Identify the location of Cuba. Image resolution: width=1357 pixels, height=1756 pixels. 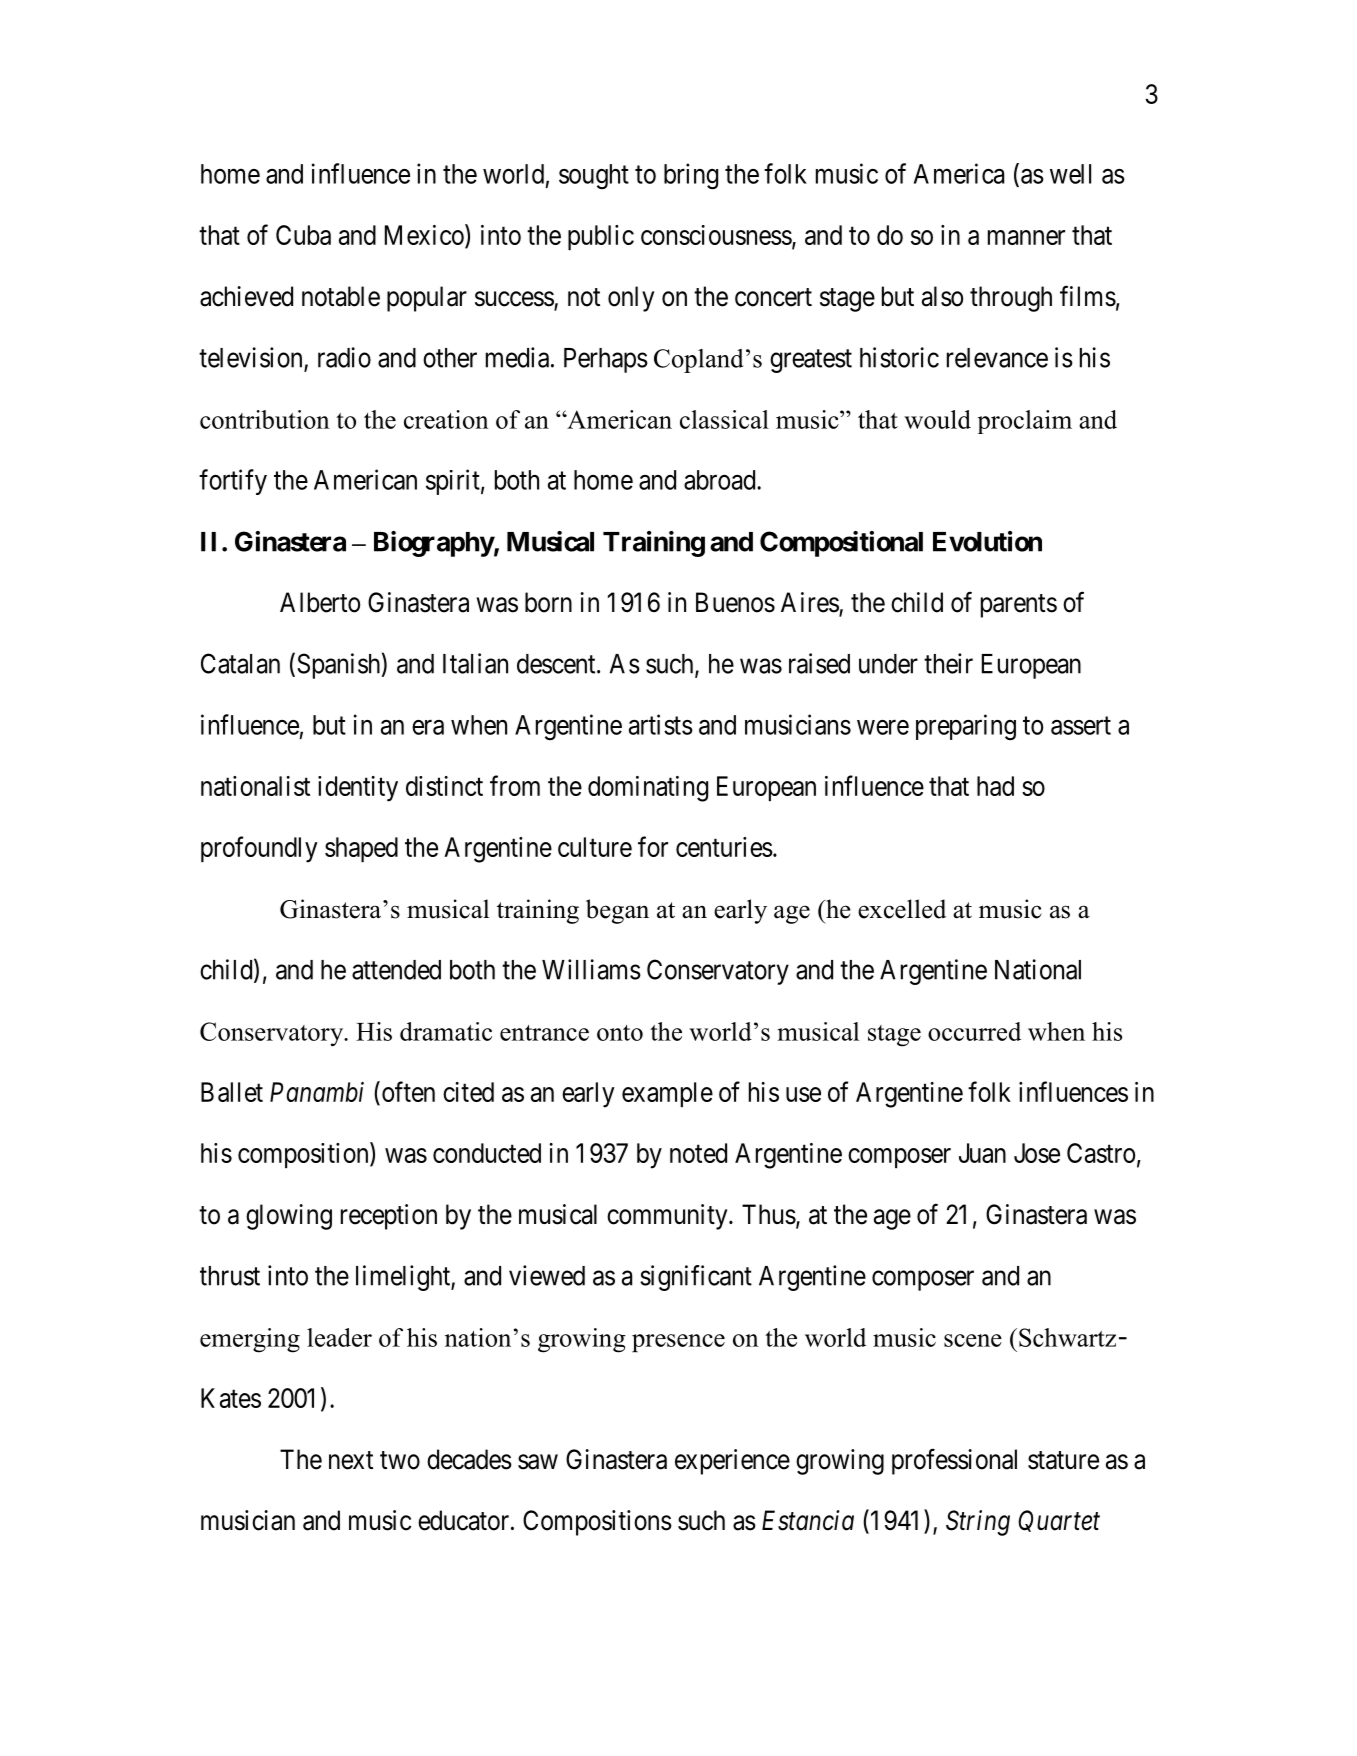
(303, 235).
